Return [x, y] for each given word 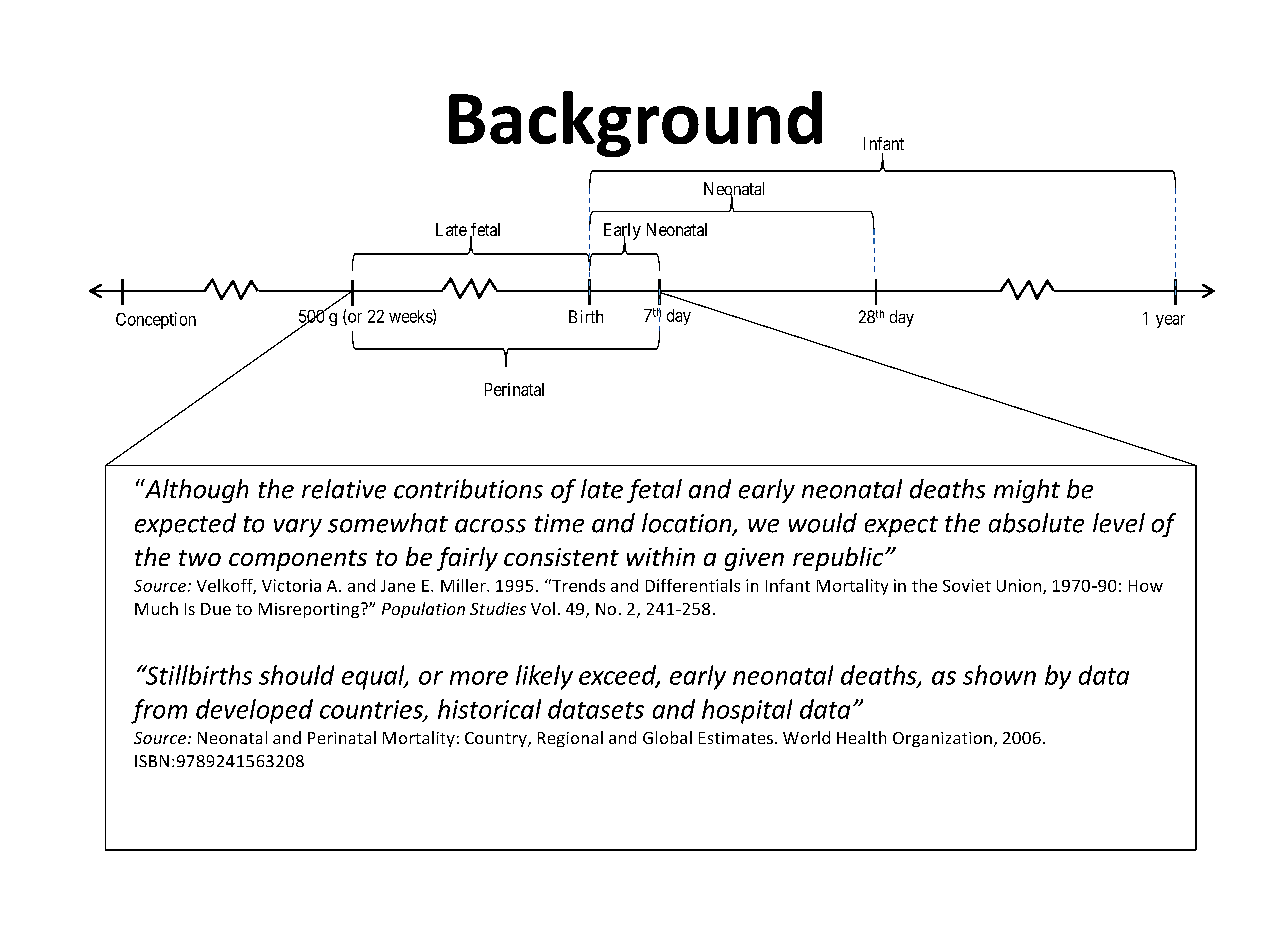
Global [667, 737]
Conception [156, 320]
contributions [468, 489]
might [1027, 491]
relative [344, 489]
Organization [942, 739]
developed [254, 711]
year [1170, 321]
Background [635, 124]
